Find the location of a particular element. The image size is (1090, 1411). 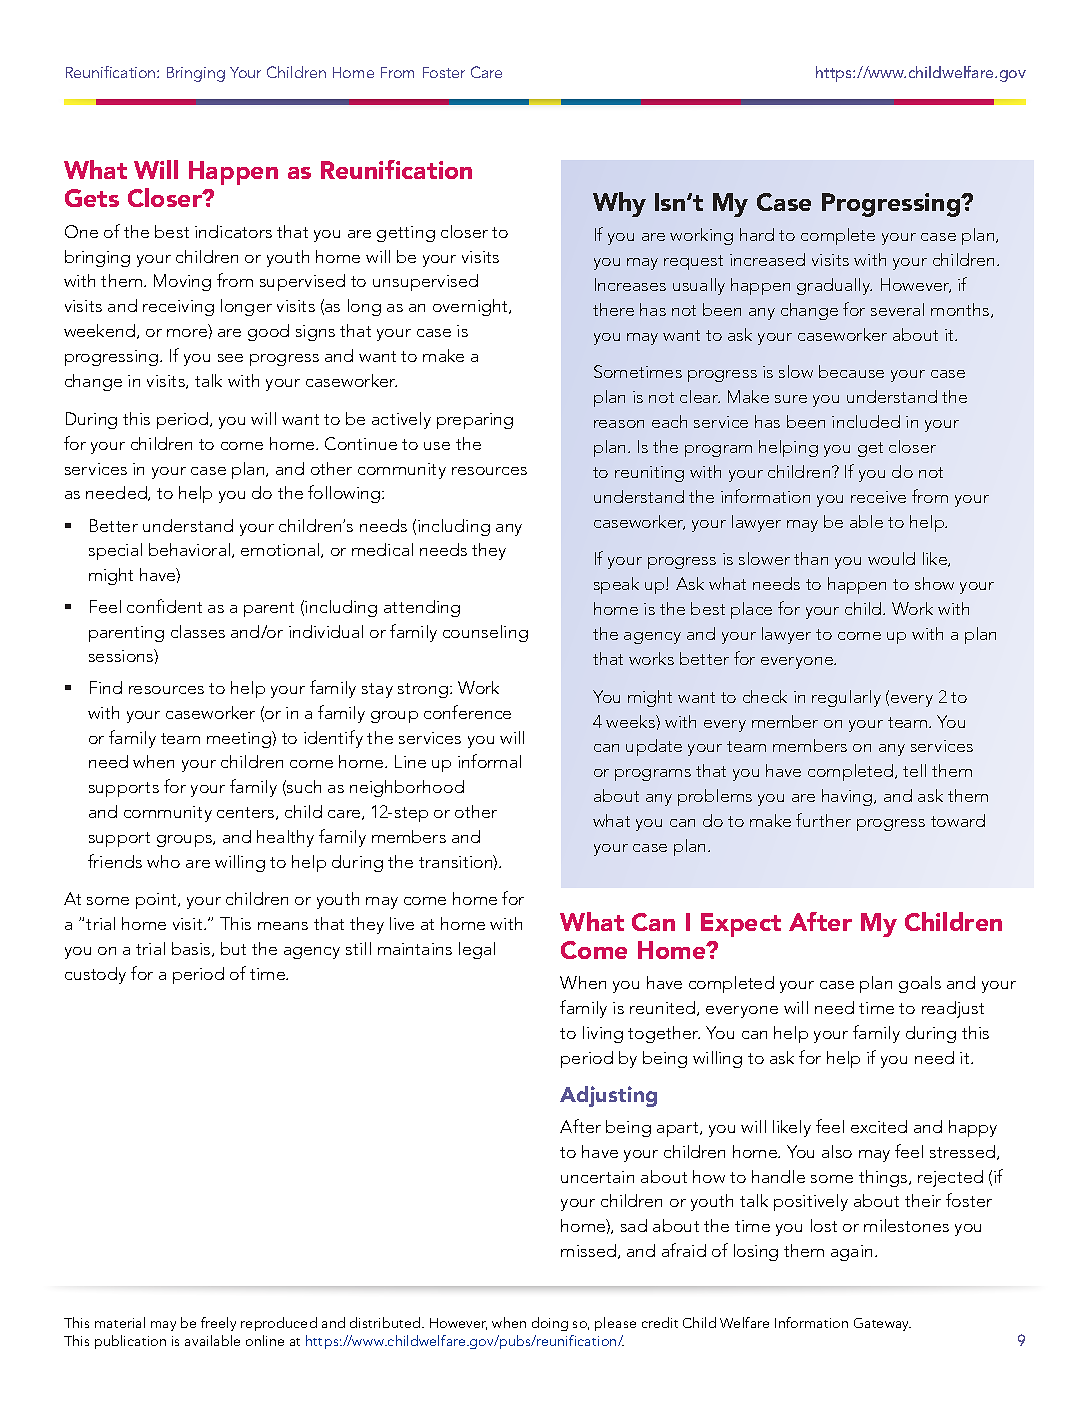

counseling is located at coordinates (485, 633).
